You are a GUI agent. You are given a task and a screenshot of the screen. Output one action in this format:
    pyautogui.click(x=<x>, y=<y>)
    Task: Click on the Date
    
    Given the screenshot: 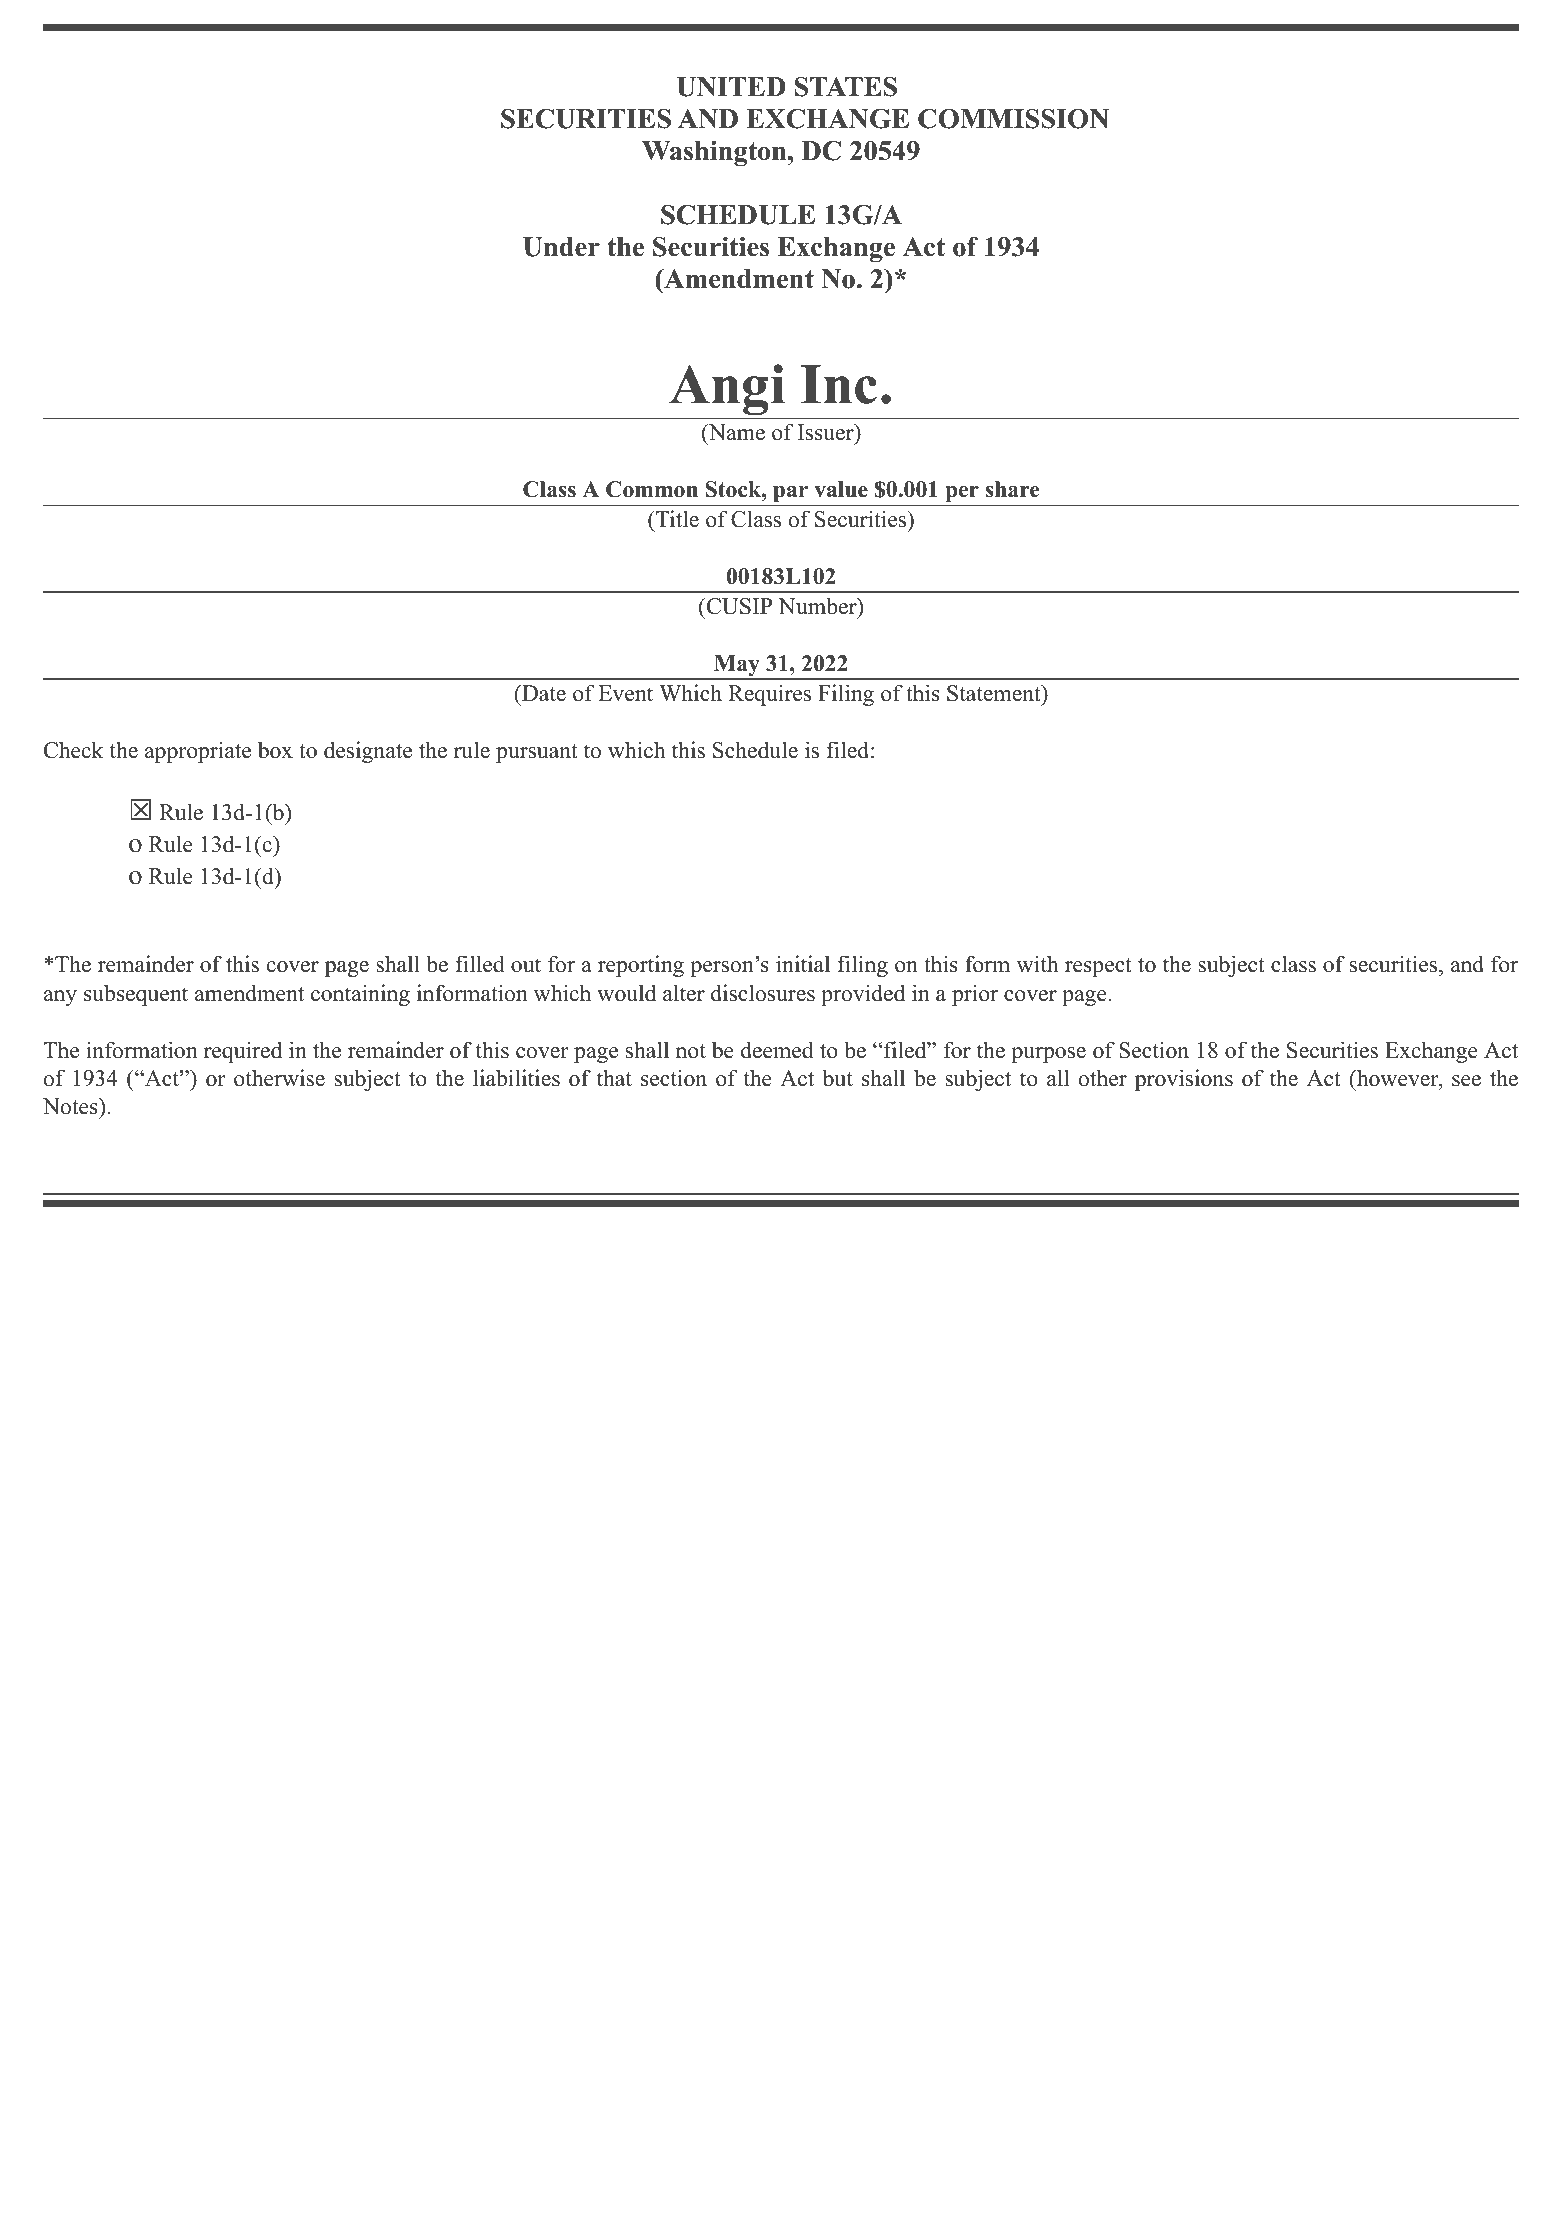 What is the action you would take?
    pyautogui.click(x=543, y=693)
